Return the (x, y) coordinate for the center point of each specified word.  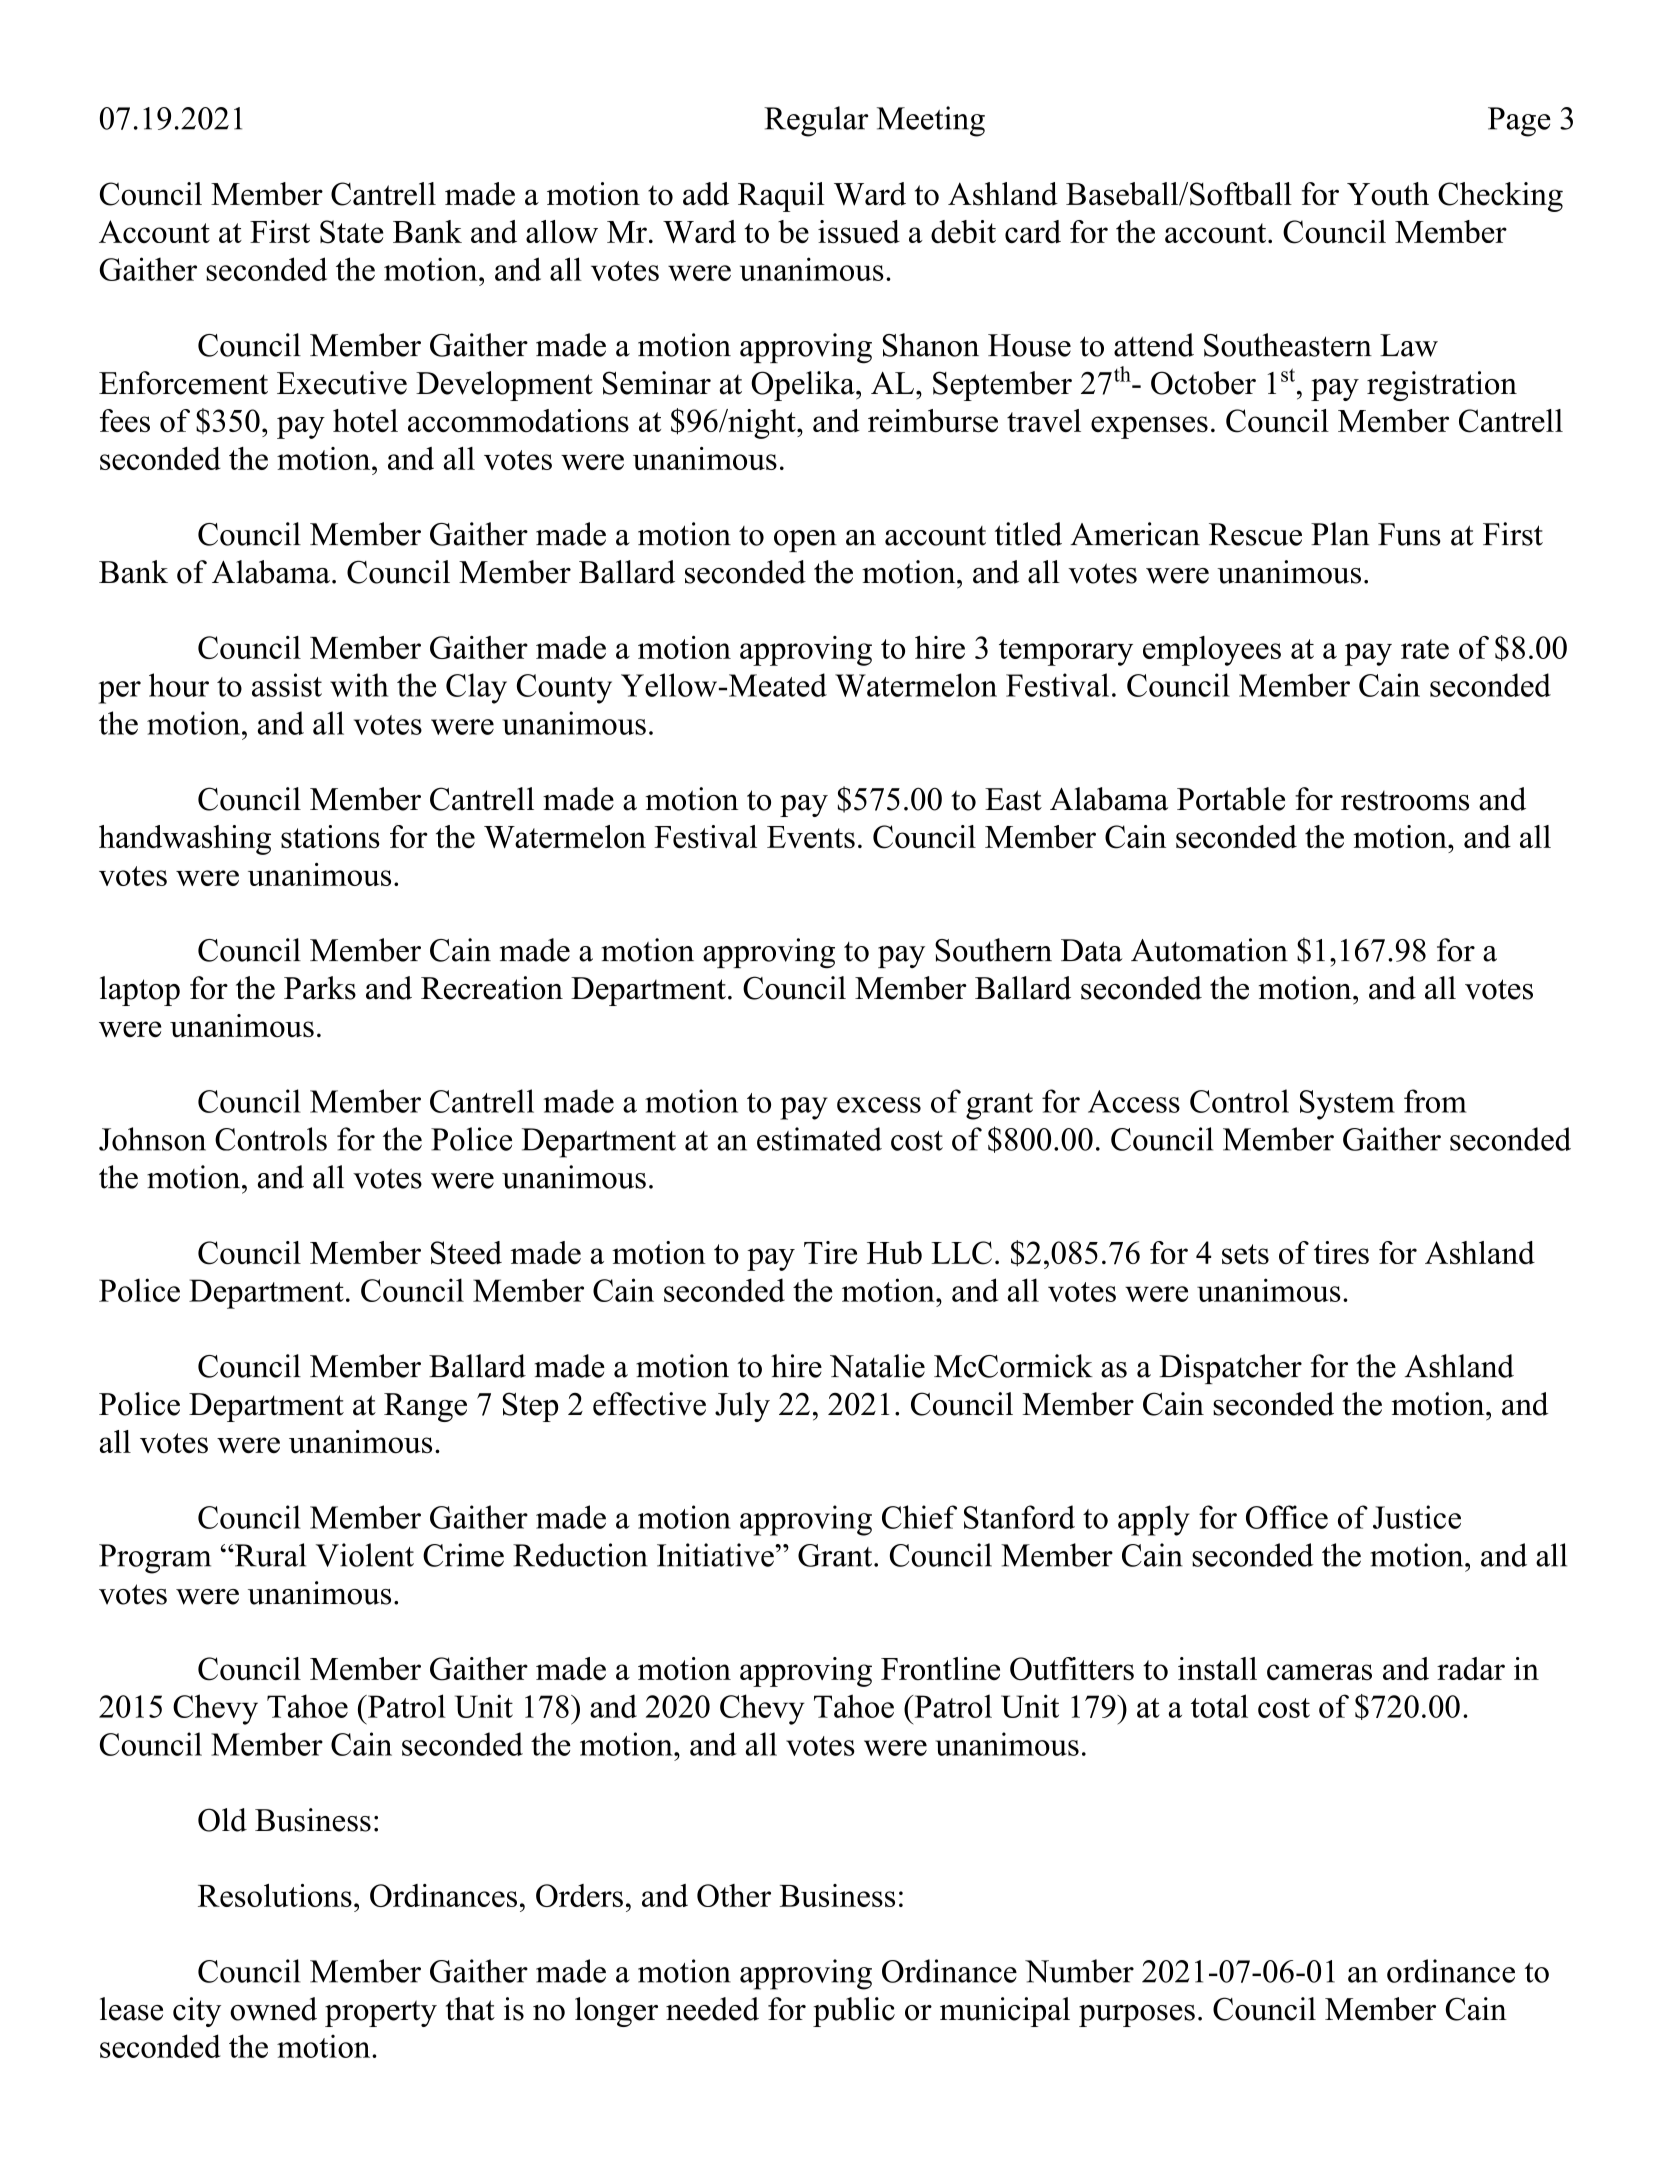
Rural (269, 1555)
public (854, 2012)
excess (879, 1105)
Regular (816, 121)
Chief (919, 1517)
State (351, 232)
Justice (1417, 1517)
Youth (1388, 194)
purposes (1137, 2016)
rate (1425, 649)
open (805, 541)
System (1347, 1105)
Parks (320, 988)
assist (287, 685)
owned (273, 2009)
